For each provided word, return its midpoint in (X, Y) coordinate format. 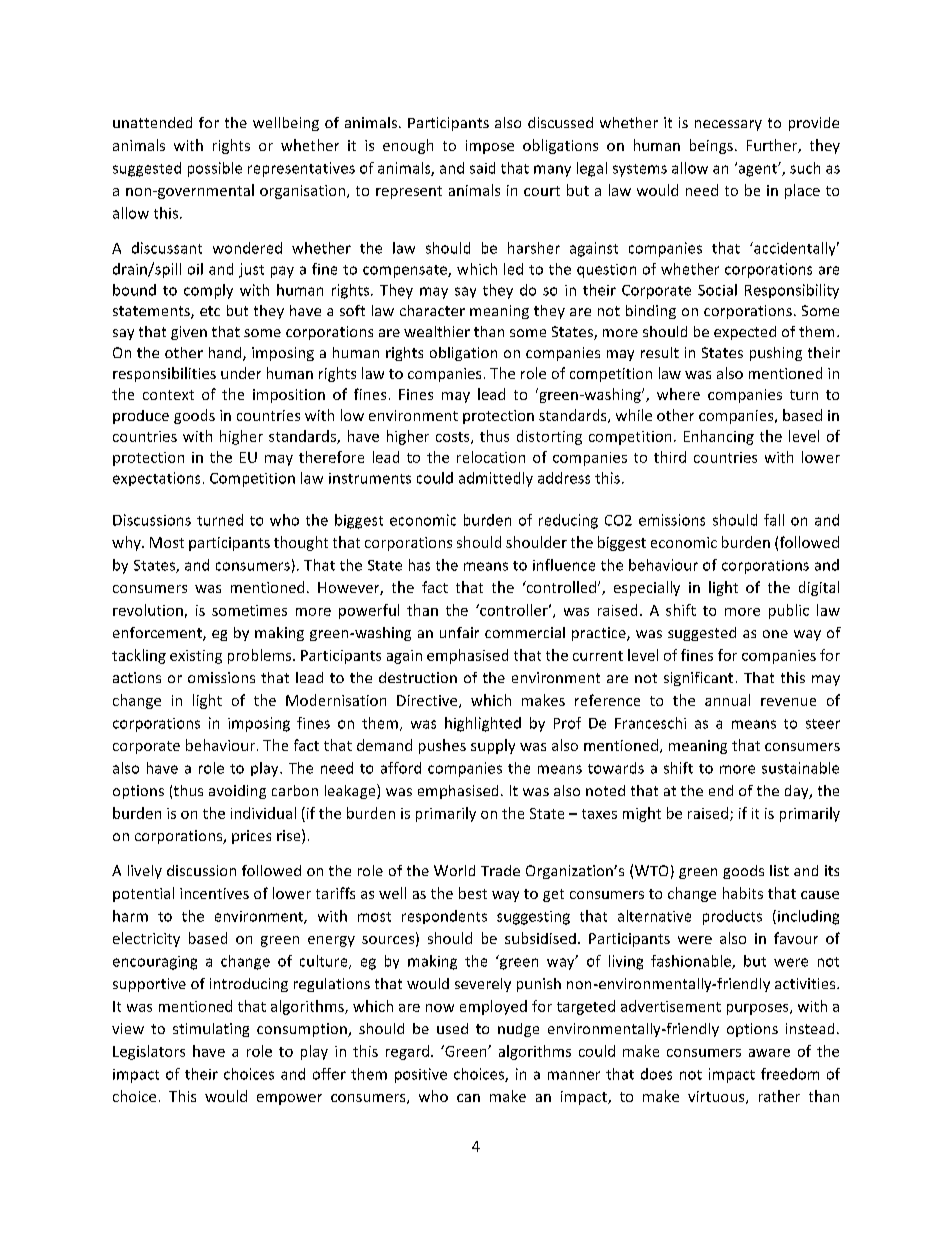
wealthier (437, 331)
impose (490, 147)
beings (711, 146)
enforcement (158, 634)
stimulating (211, 1030)
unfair (459, 632)
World (454, 870)
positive (421, 1075)
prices (251, 837)
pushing (776, 354)
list (779, 870)
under (241, 373)
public (789, 611)
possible (215, 169)
